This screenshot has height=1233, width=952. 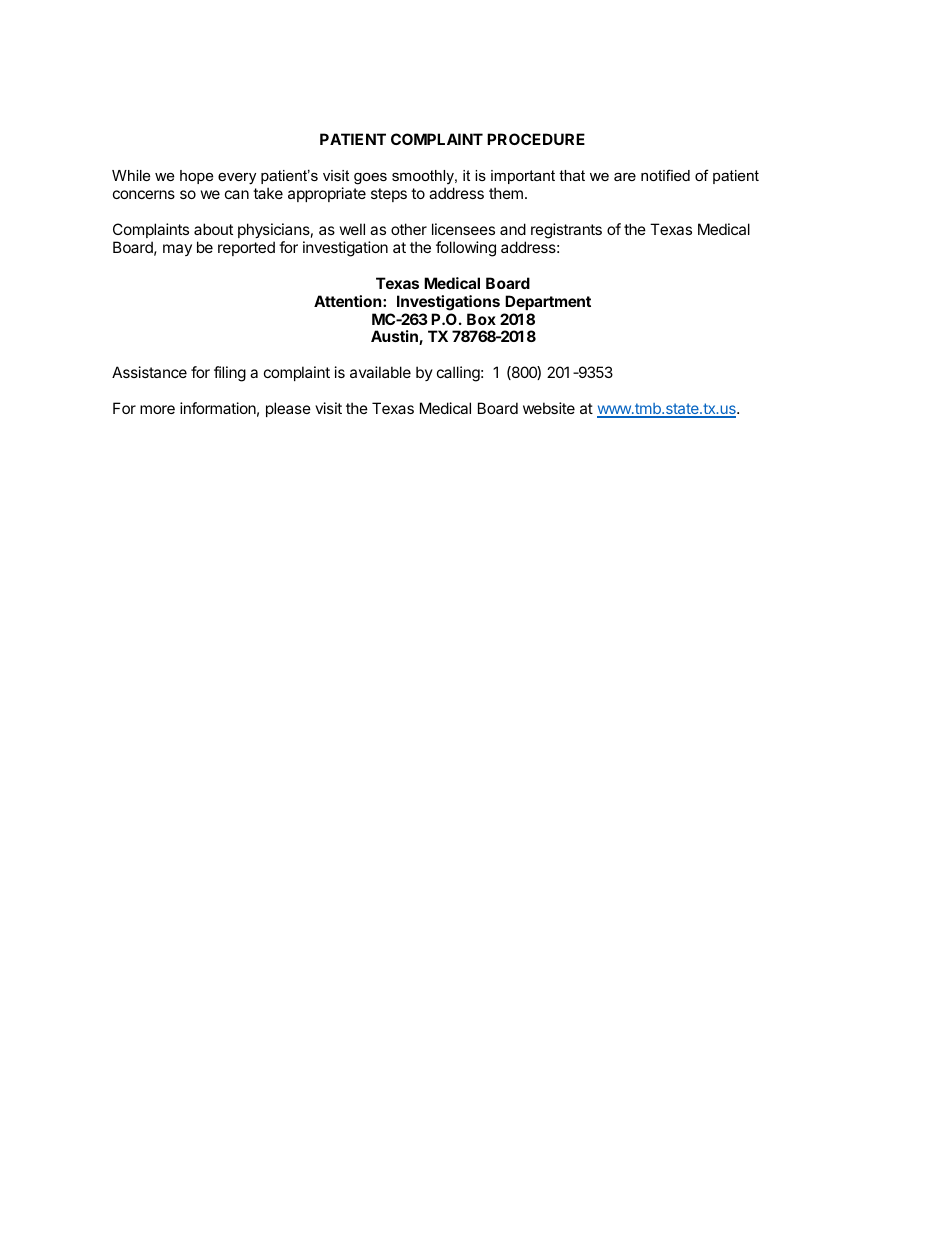 What do you see at coordinates (288, 409) in the screenshot?
I see `please` at bounding box center [288, 409].
